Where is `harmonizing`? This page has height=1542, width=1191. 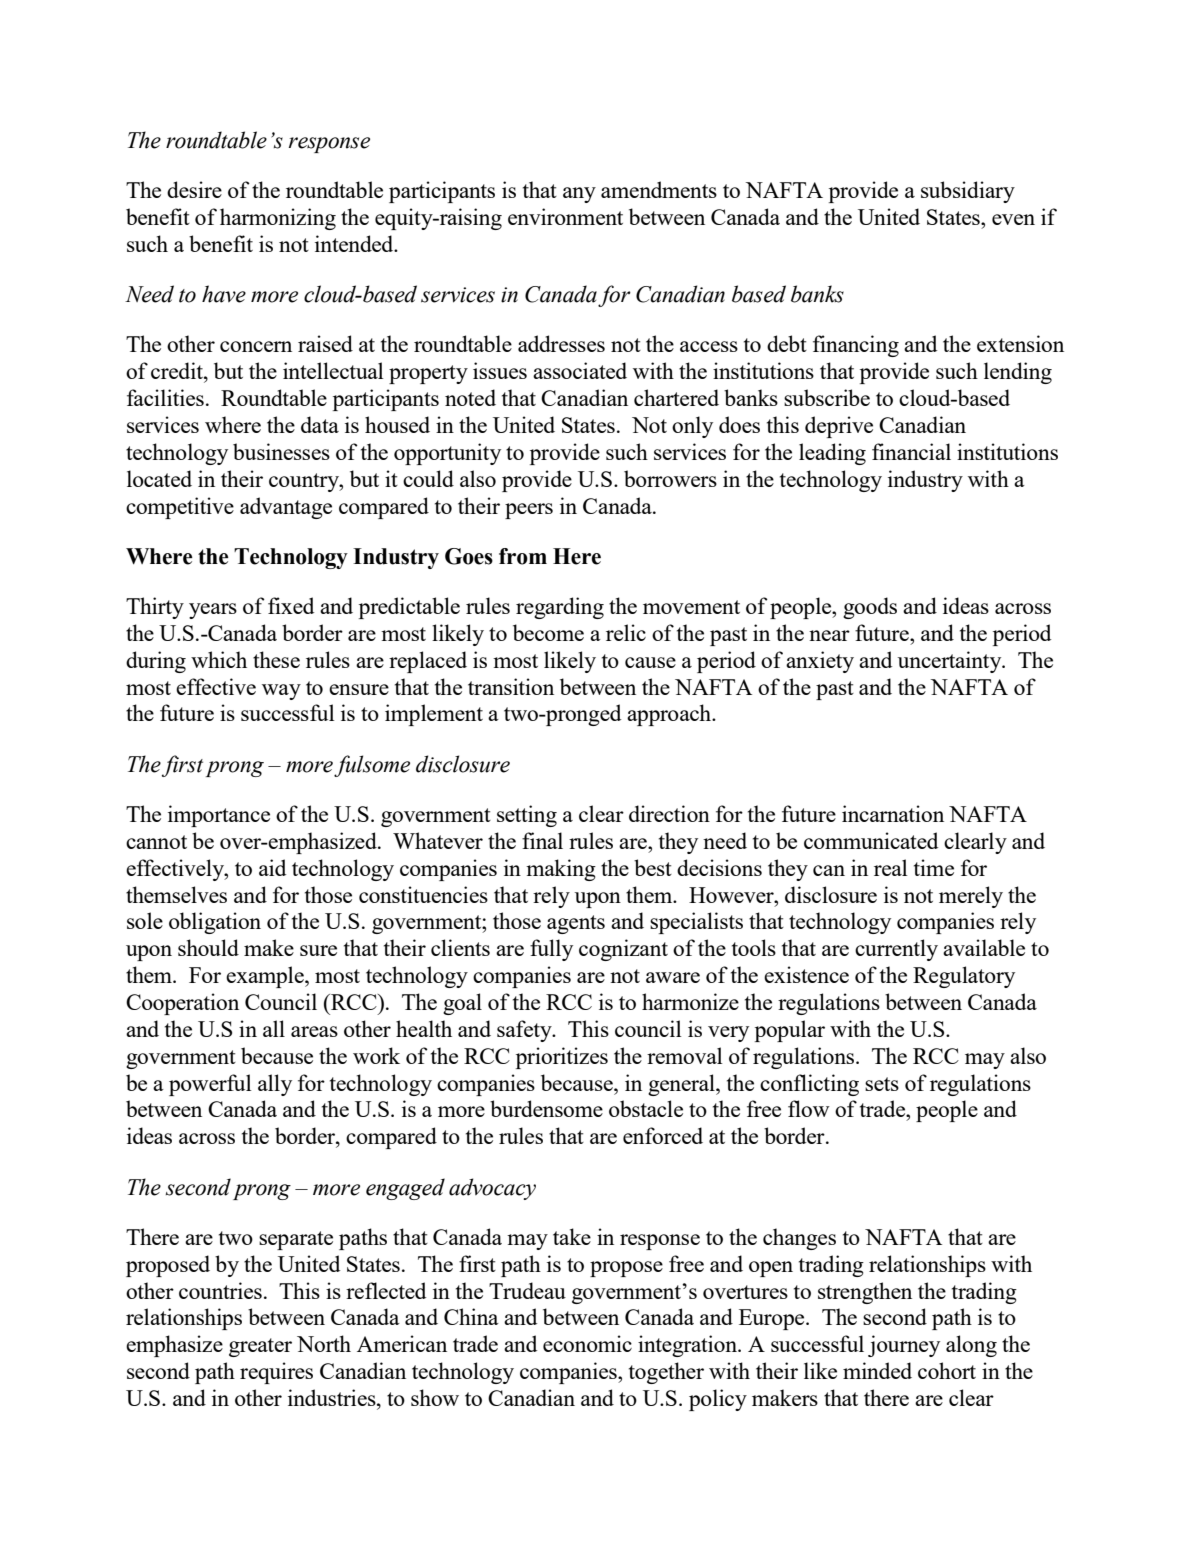 harmonizing is located at coordinates (278, 219).
